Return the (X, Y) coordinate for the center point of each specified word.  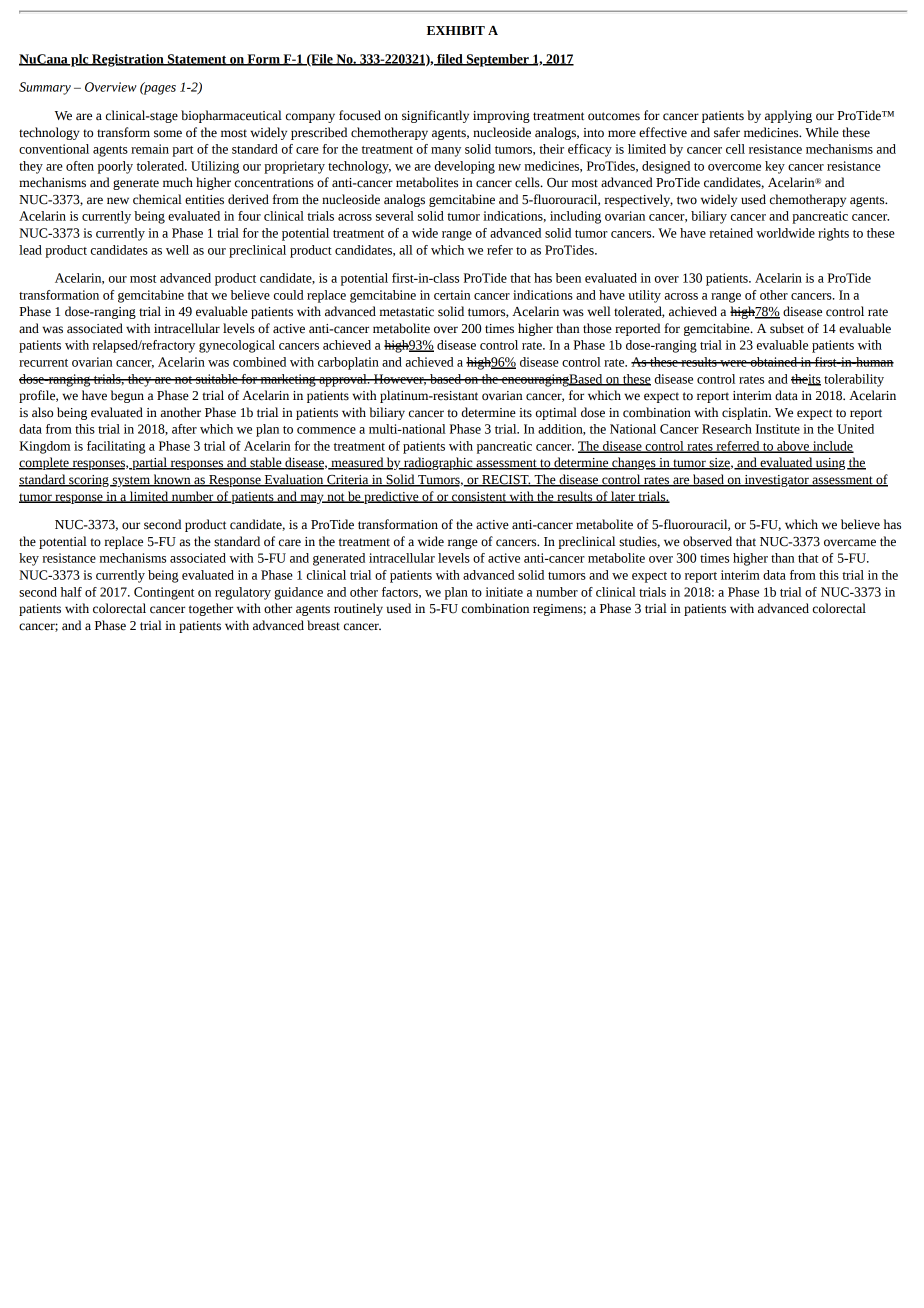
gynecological (237, 346)
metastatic (407, 312)
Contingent (164, 593)
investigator (776, 481)
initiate (504, 592)
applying (788, 116)
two (687, 200)
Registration (128, 60)
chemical (157, 199)
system (131, 481)
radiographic (438, 463)
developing (465, 167)
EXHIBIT (456, 30)
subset (787, 328)
